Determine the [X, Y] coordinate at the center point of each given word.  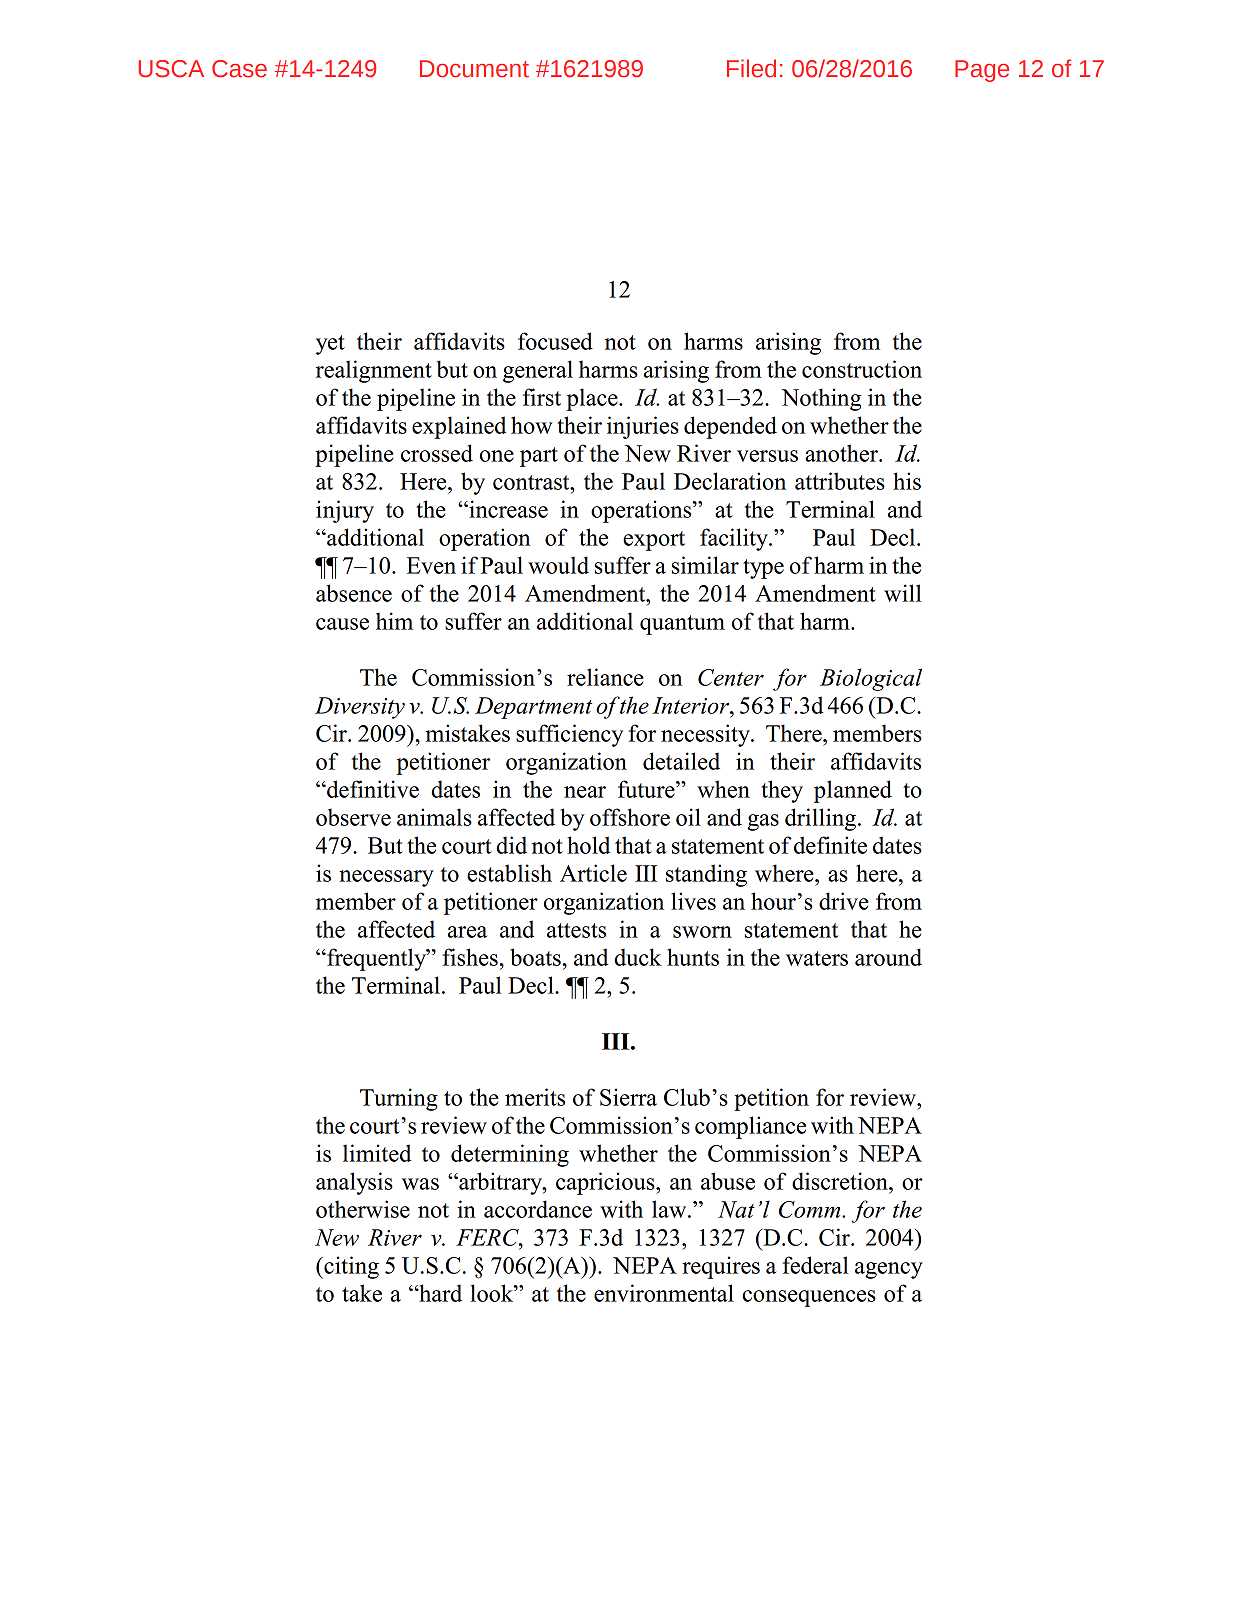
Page [982, 71]
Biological [871, 679]
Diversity [360, 708]
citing [350, 1267]
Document [474, 69]
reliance [605, 677]
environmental [664, 1293]
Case [239, 69]
